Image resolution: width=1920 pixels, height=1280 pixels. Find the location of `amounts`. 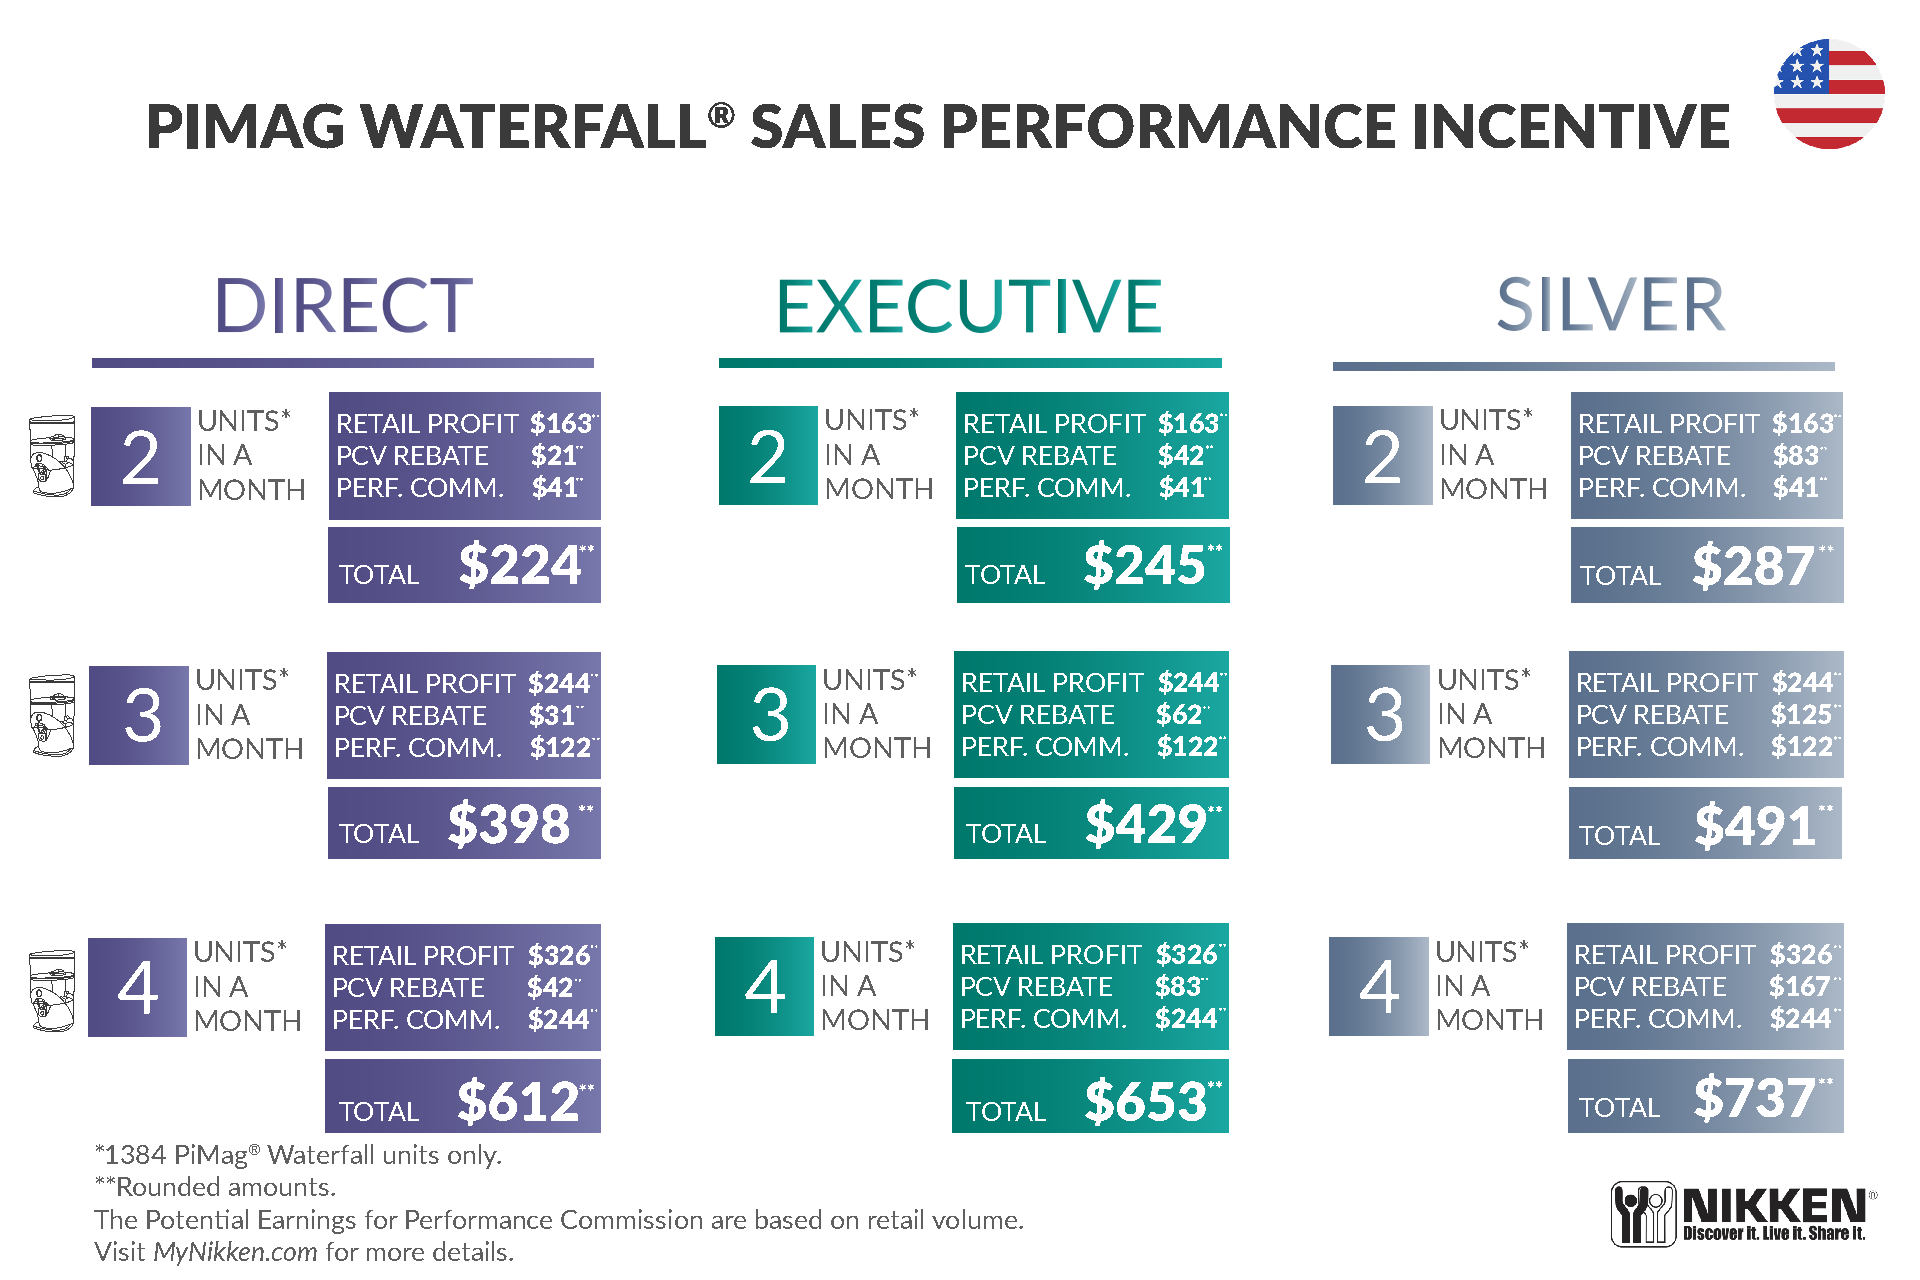

amounts is located at coordinates (279, 1187).
